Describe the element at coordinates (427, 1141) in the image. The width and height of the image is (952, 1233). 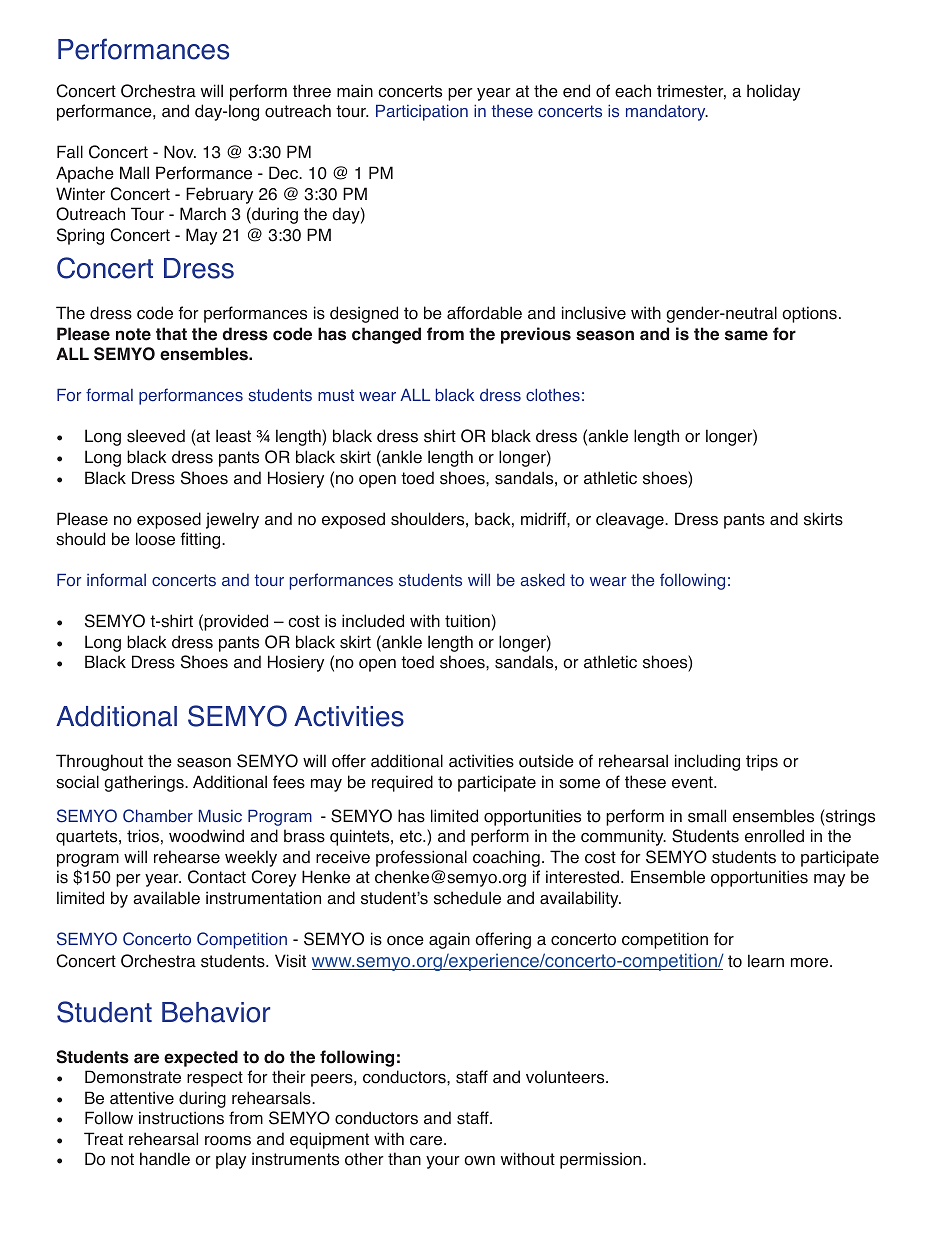
I see `care` at that location.
